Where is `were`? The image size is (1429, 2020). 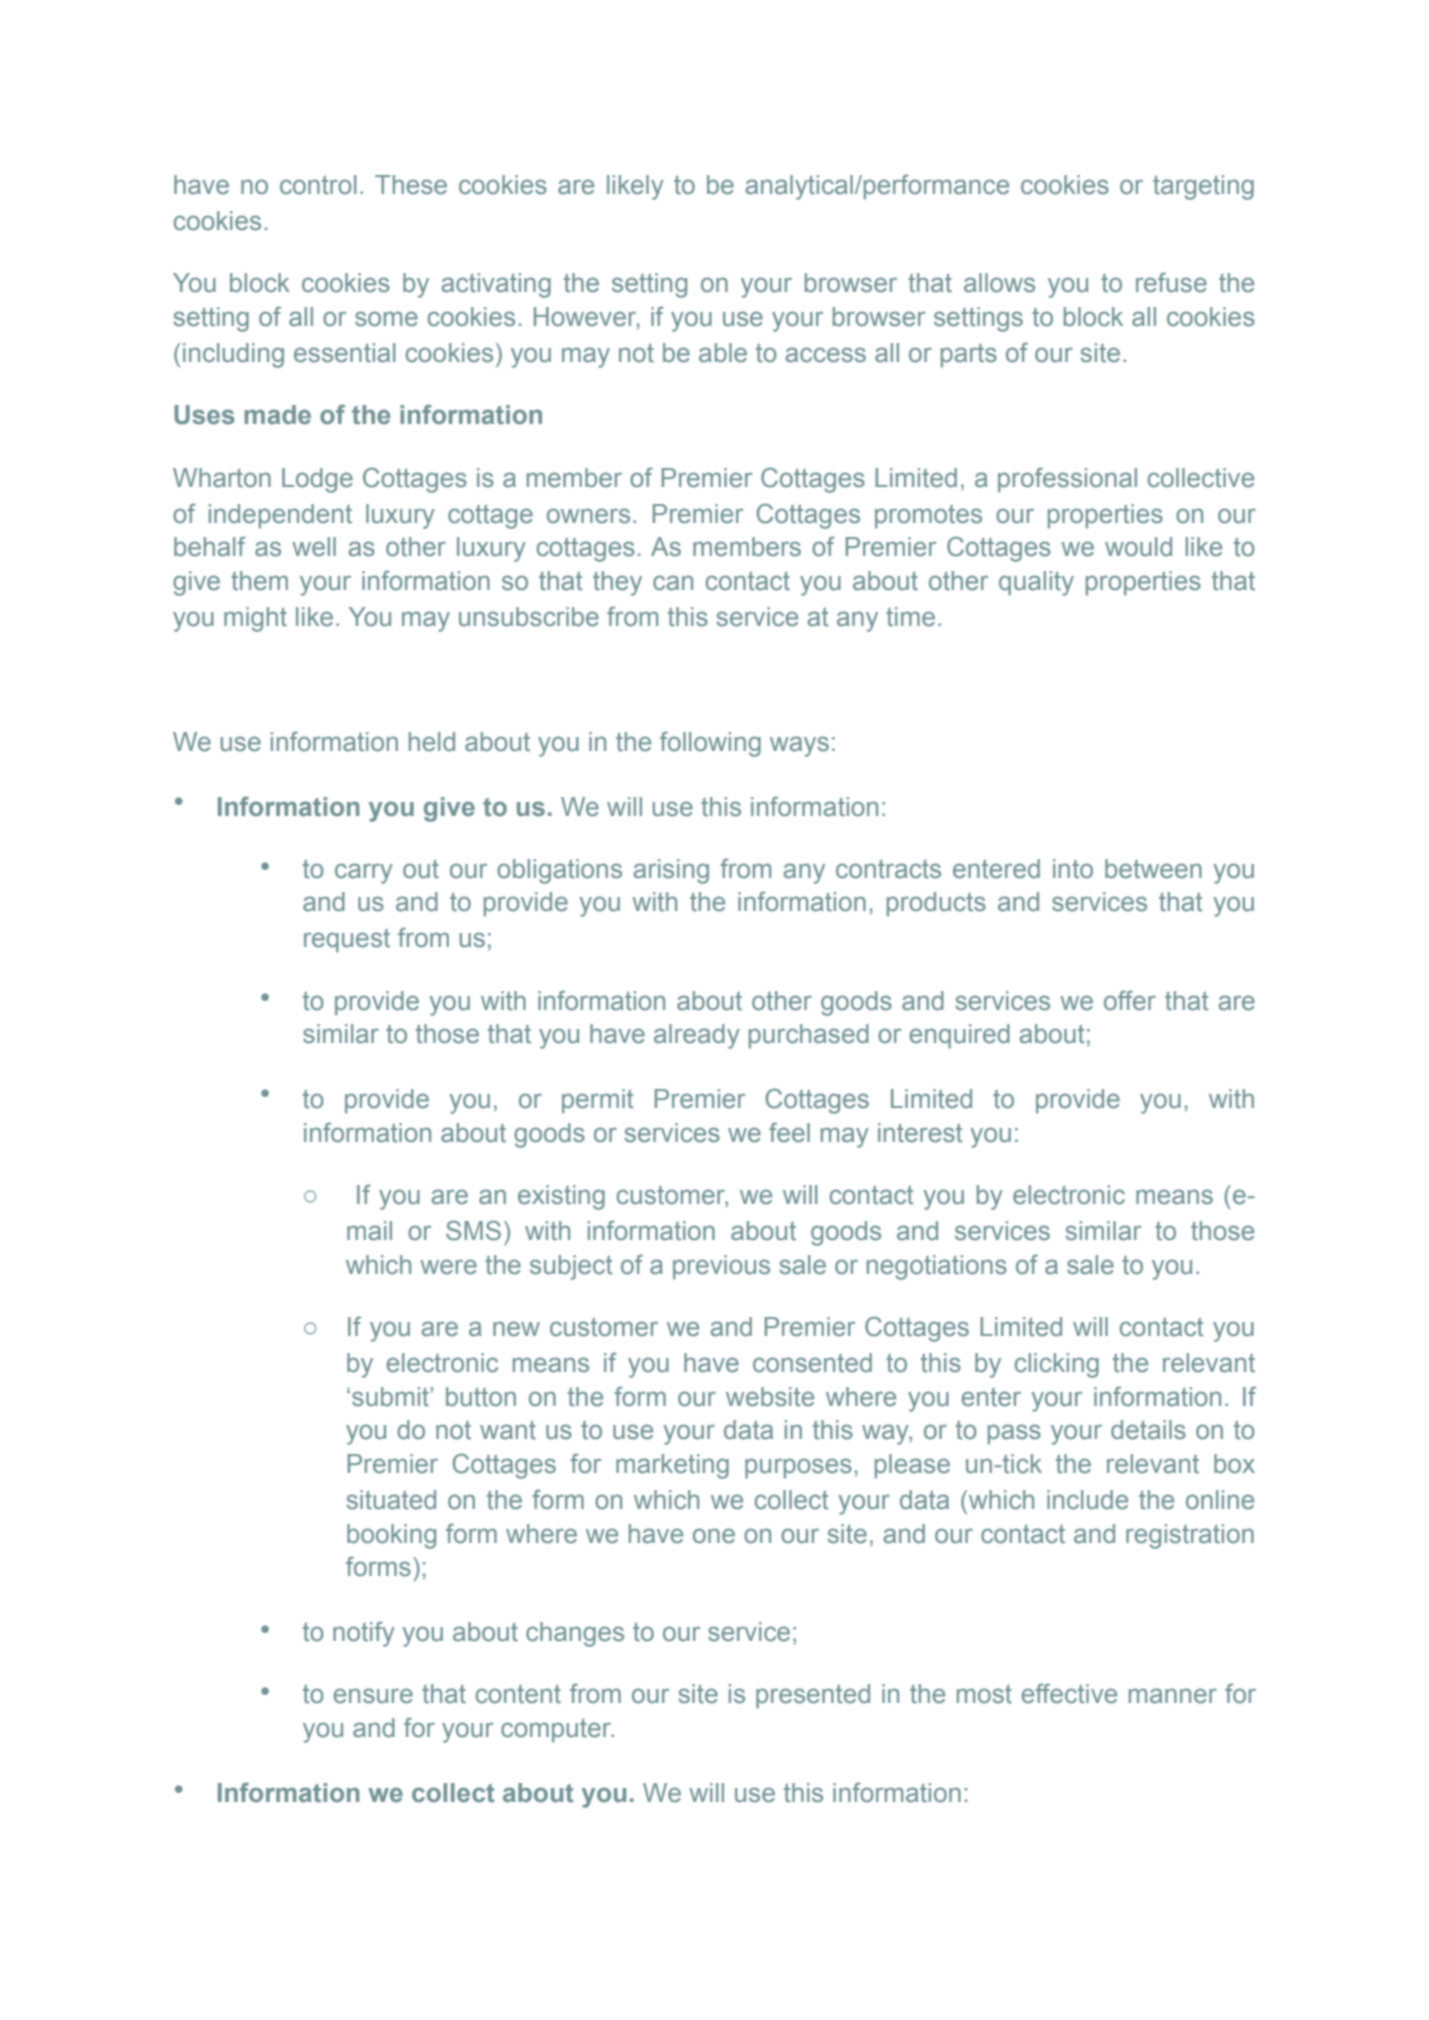
were is located at coordinates (448, 1267).
